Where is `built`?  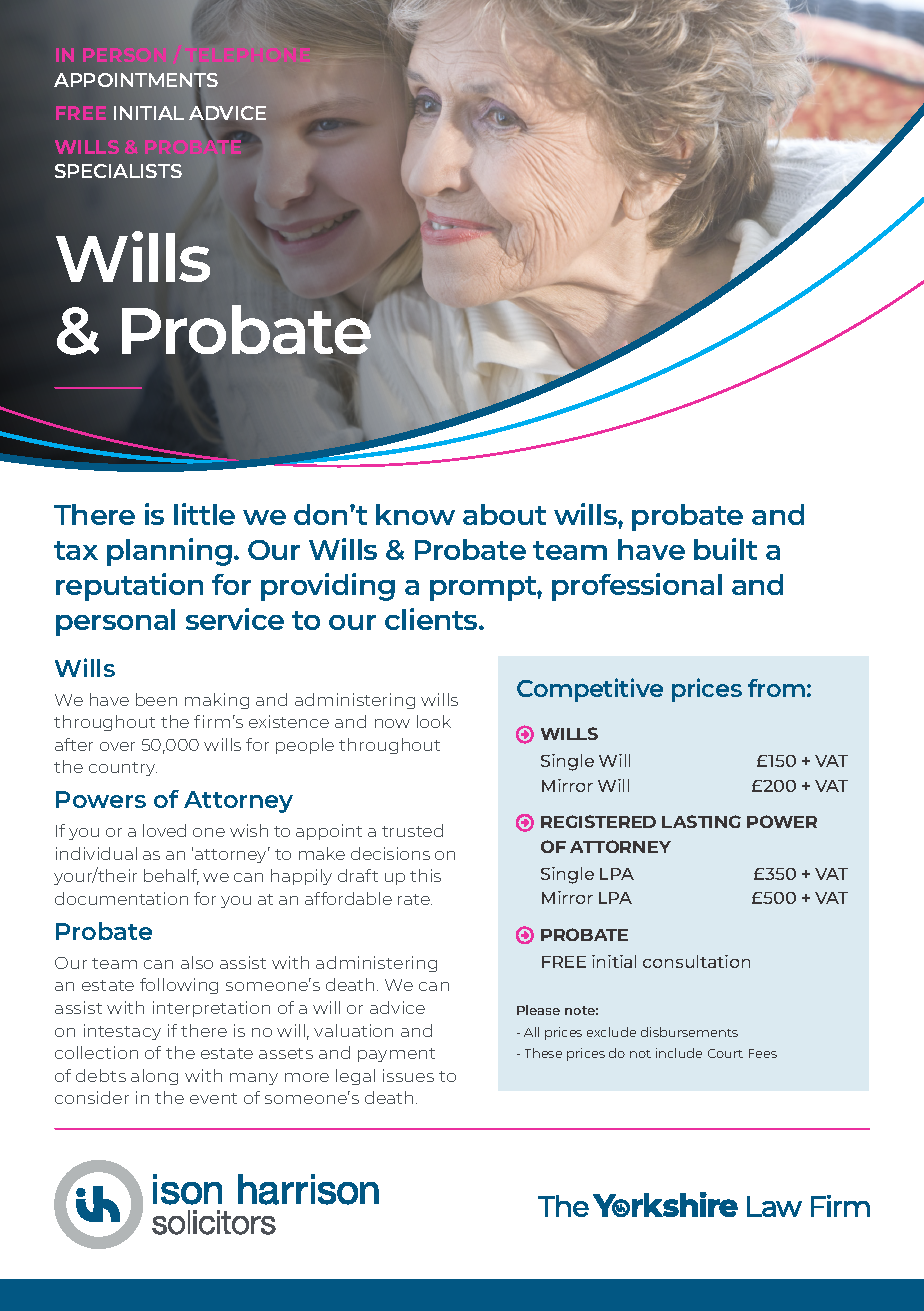 built is located at coordinates (725, 549).
